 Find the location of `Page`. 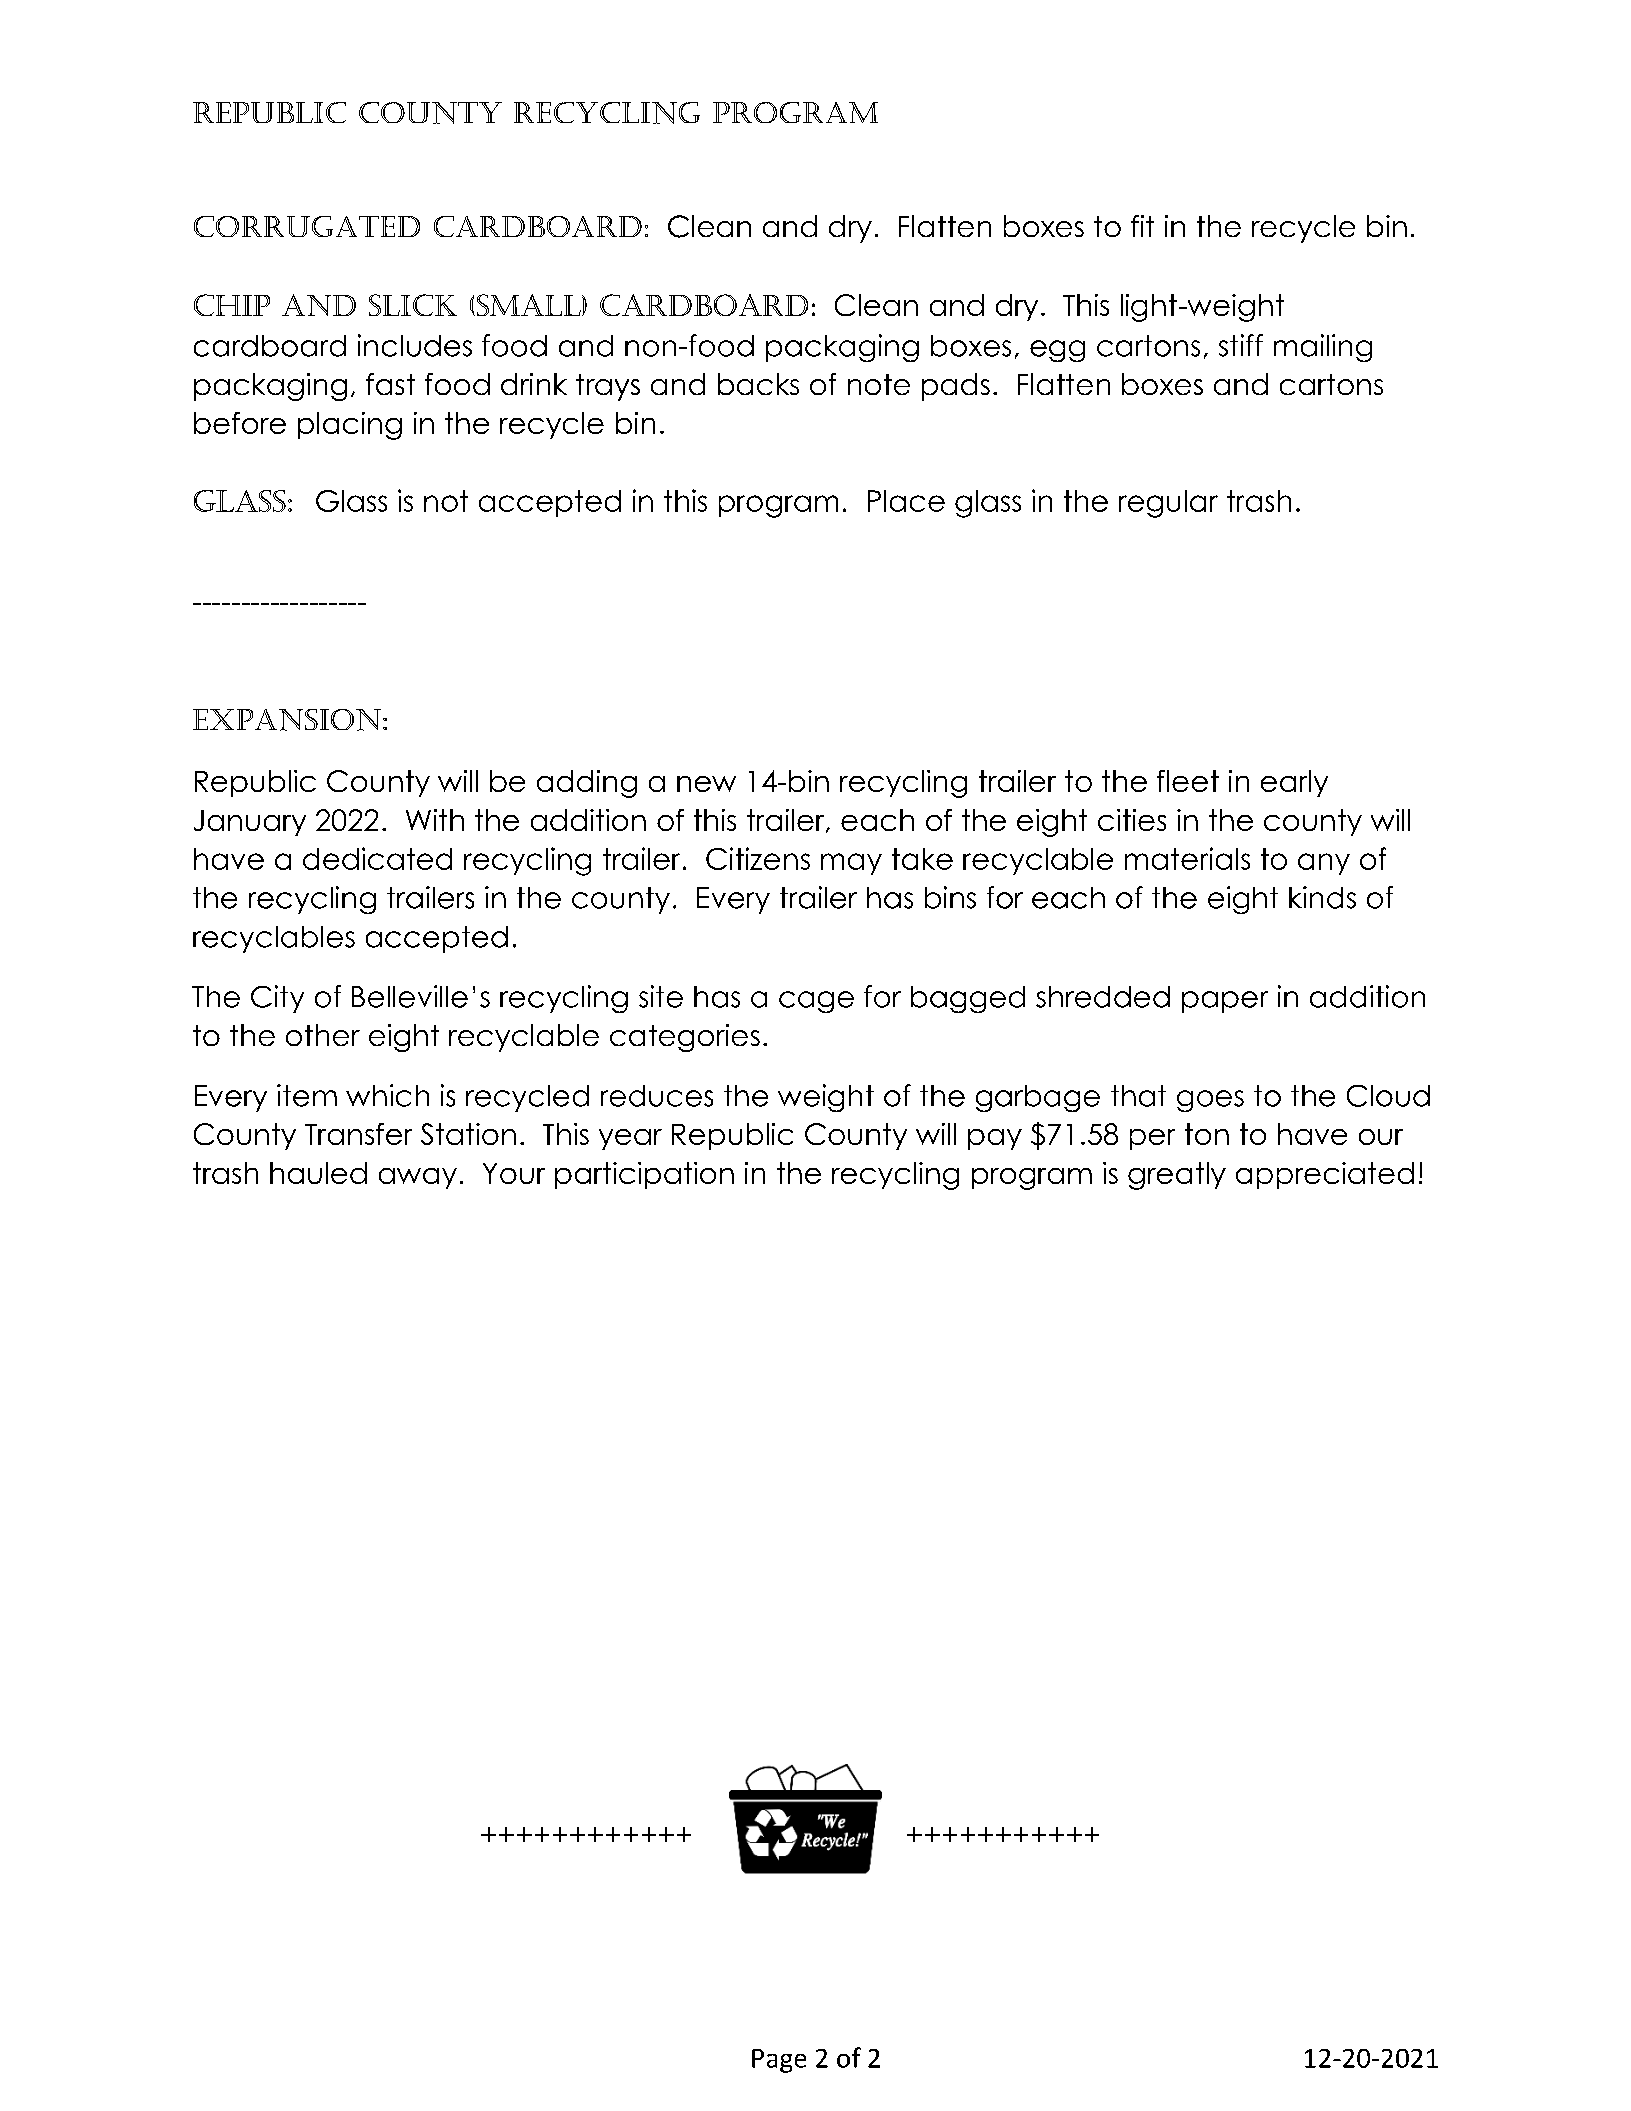

Page is located at coordinates (779, 2061).
